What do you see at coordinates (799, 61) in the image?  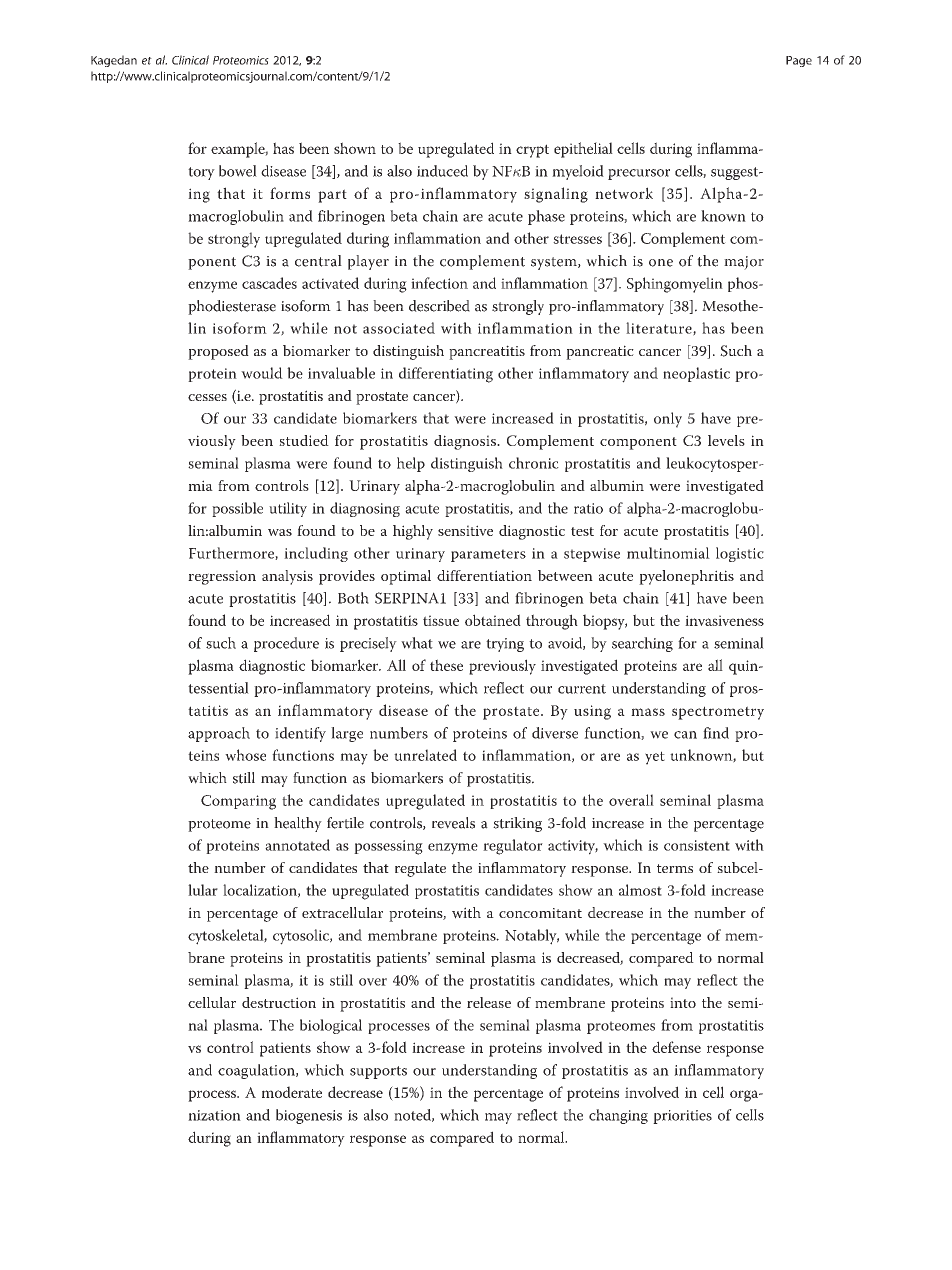 I see `Page` at bounding box center [799, 61].
